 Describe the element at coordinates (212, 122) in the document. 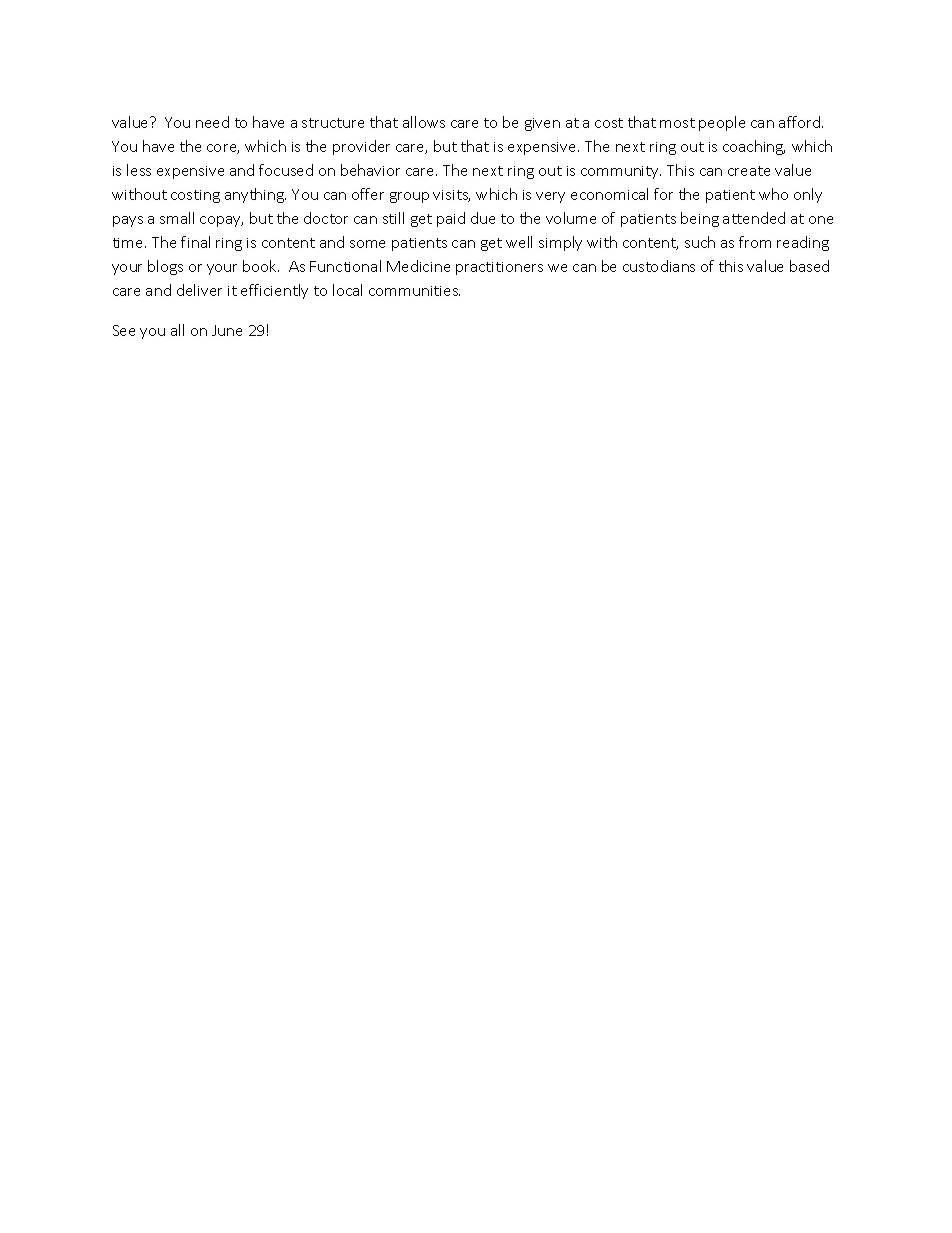

I see `need` at that location.
